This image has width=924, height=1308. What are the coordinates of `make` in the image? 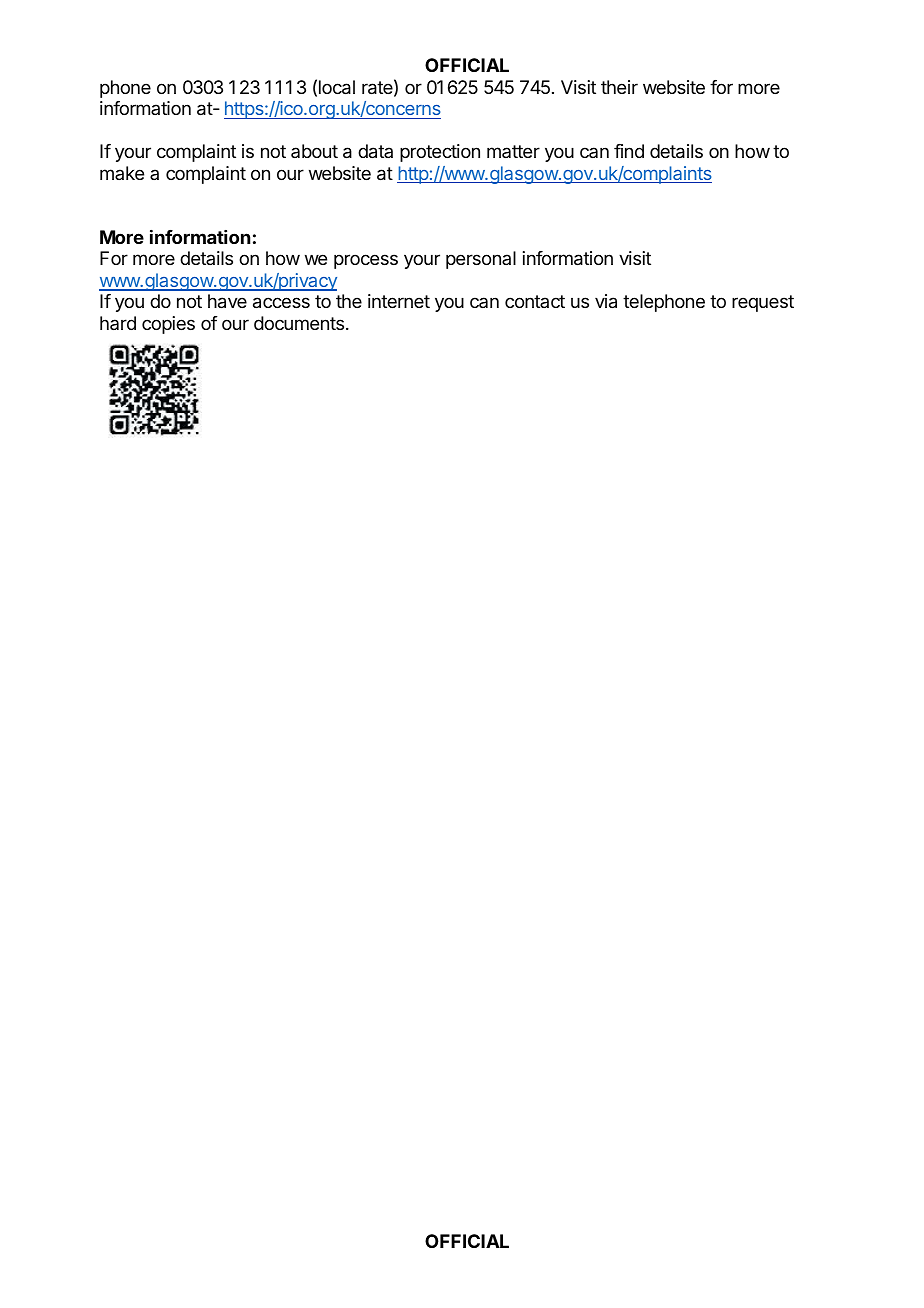 It's located at (122, 173).
